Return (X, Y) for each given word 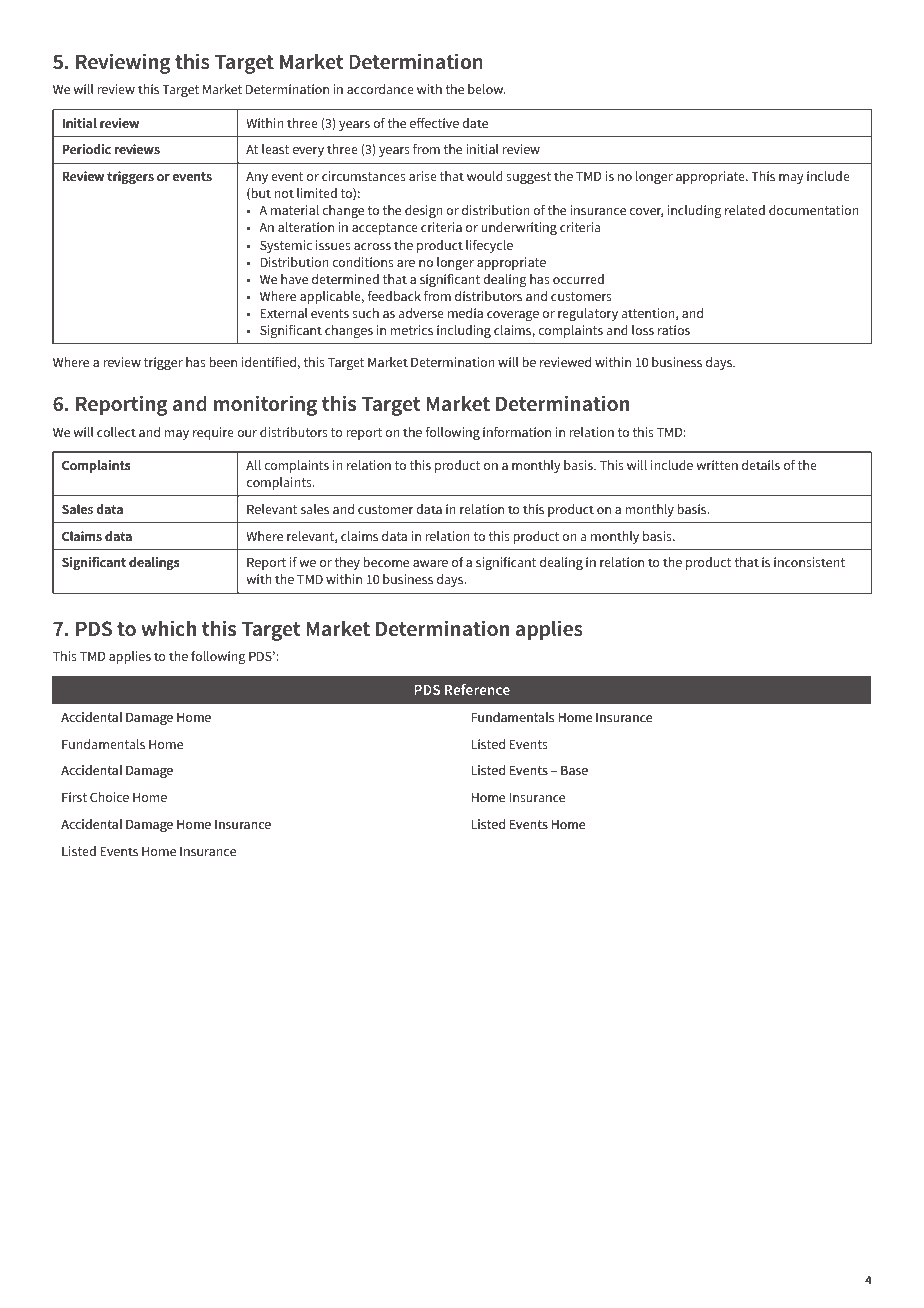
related (745, 210)
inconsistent (809, 562)
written (717, 465)
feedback (394, 296)
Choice (109, 797)
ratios (674, 330)
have (294, 279)
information (517, 432)
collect (116, 432)
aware (430, 563)
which (168, 628)
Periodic (86, 149)
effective (434, 123)
